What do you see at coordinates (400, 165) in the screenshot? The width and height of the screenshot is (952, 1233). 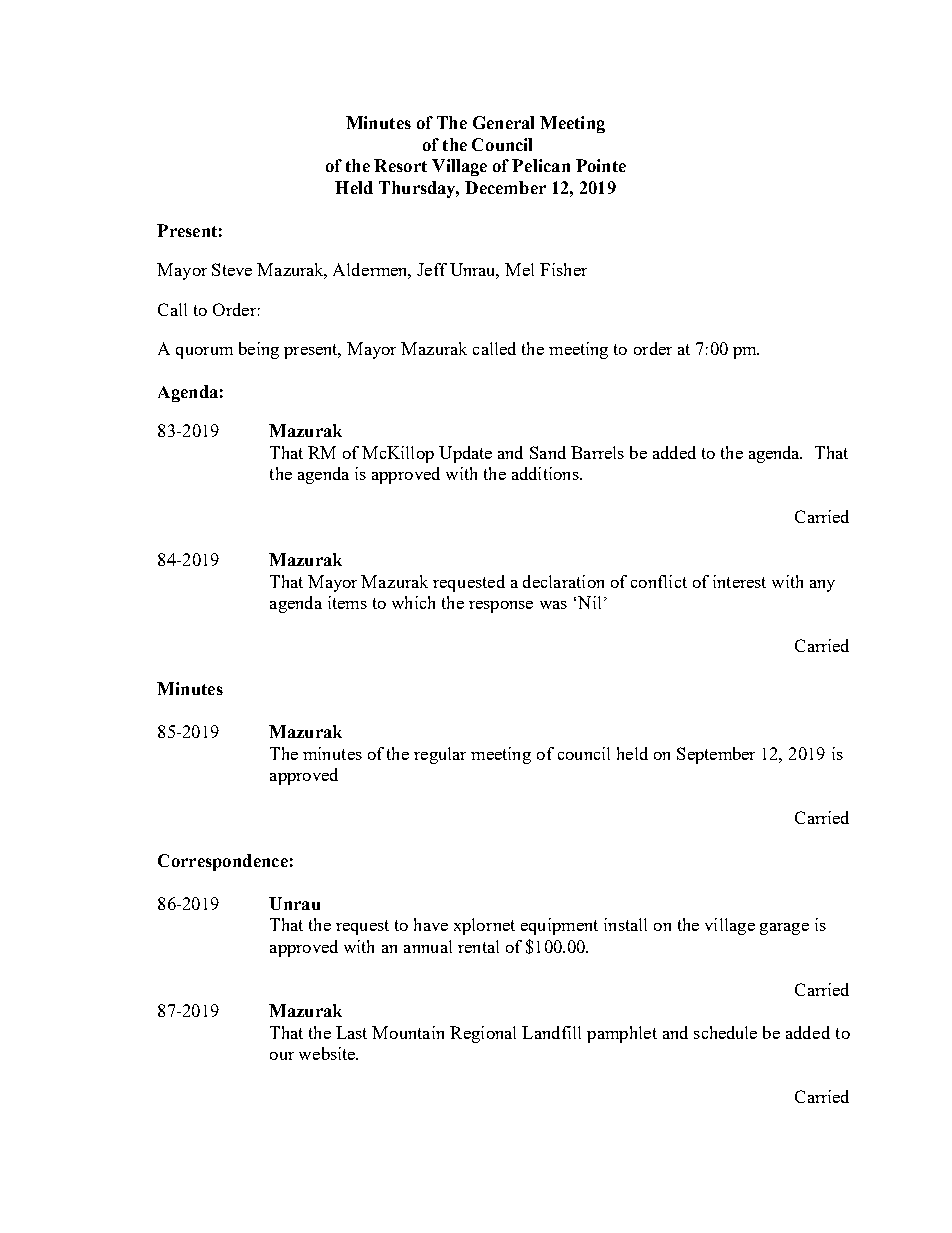 I see `Resort` at bounding box center [400, 165].
